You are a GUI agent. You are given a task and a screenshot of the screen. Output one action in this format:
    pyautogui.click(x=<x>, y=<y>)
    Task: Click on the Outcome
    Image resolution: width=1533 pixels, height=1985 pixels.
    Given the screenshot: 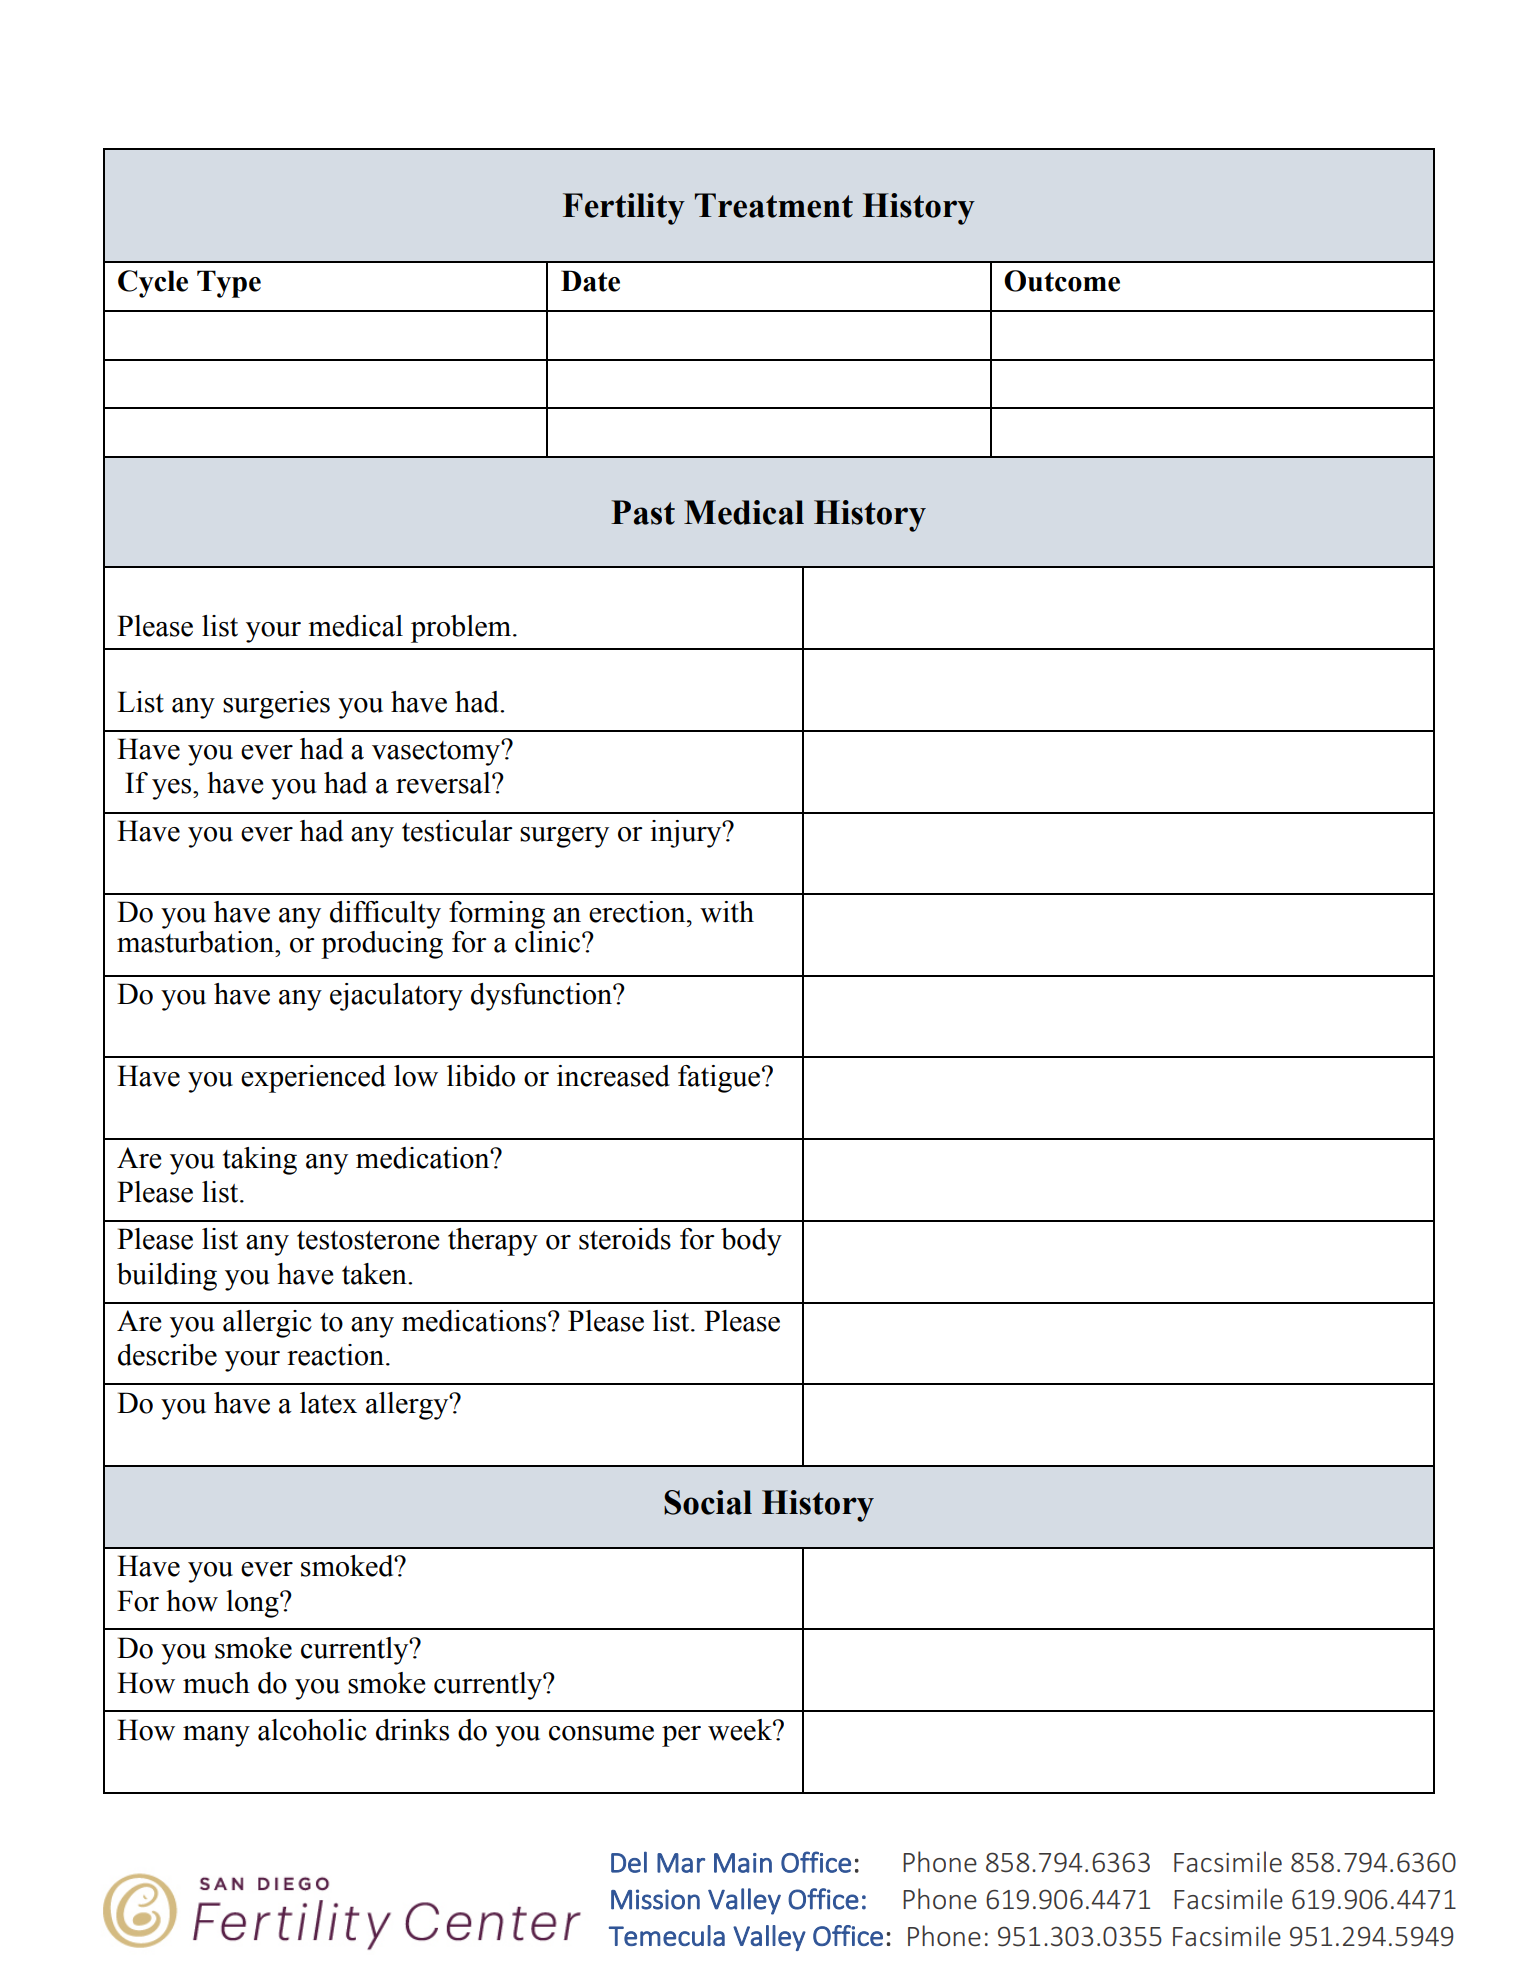 What is the action you would take?
    pyautogui.click(x=1062, y=281)
